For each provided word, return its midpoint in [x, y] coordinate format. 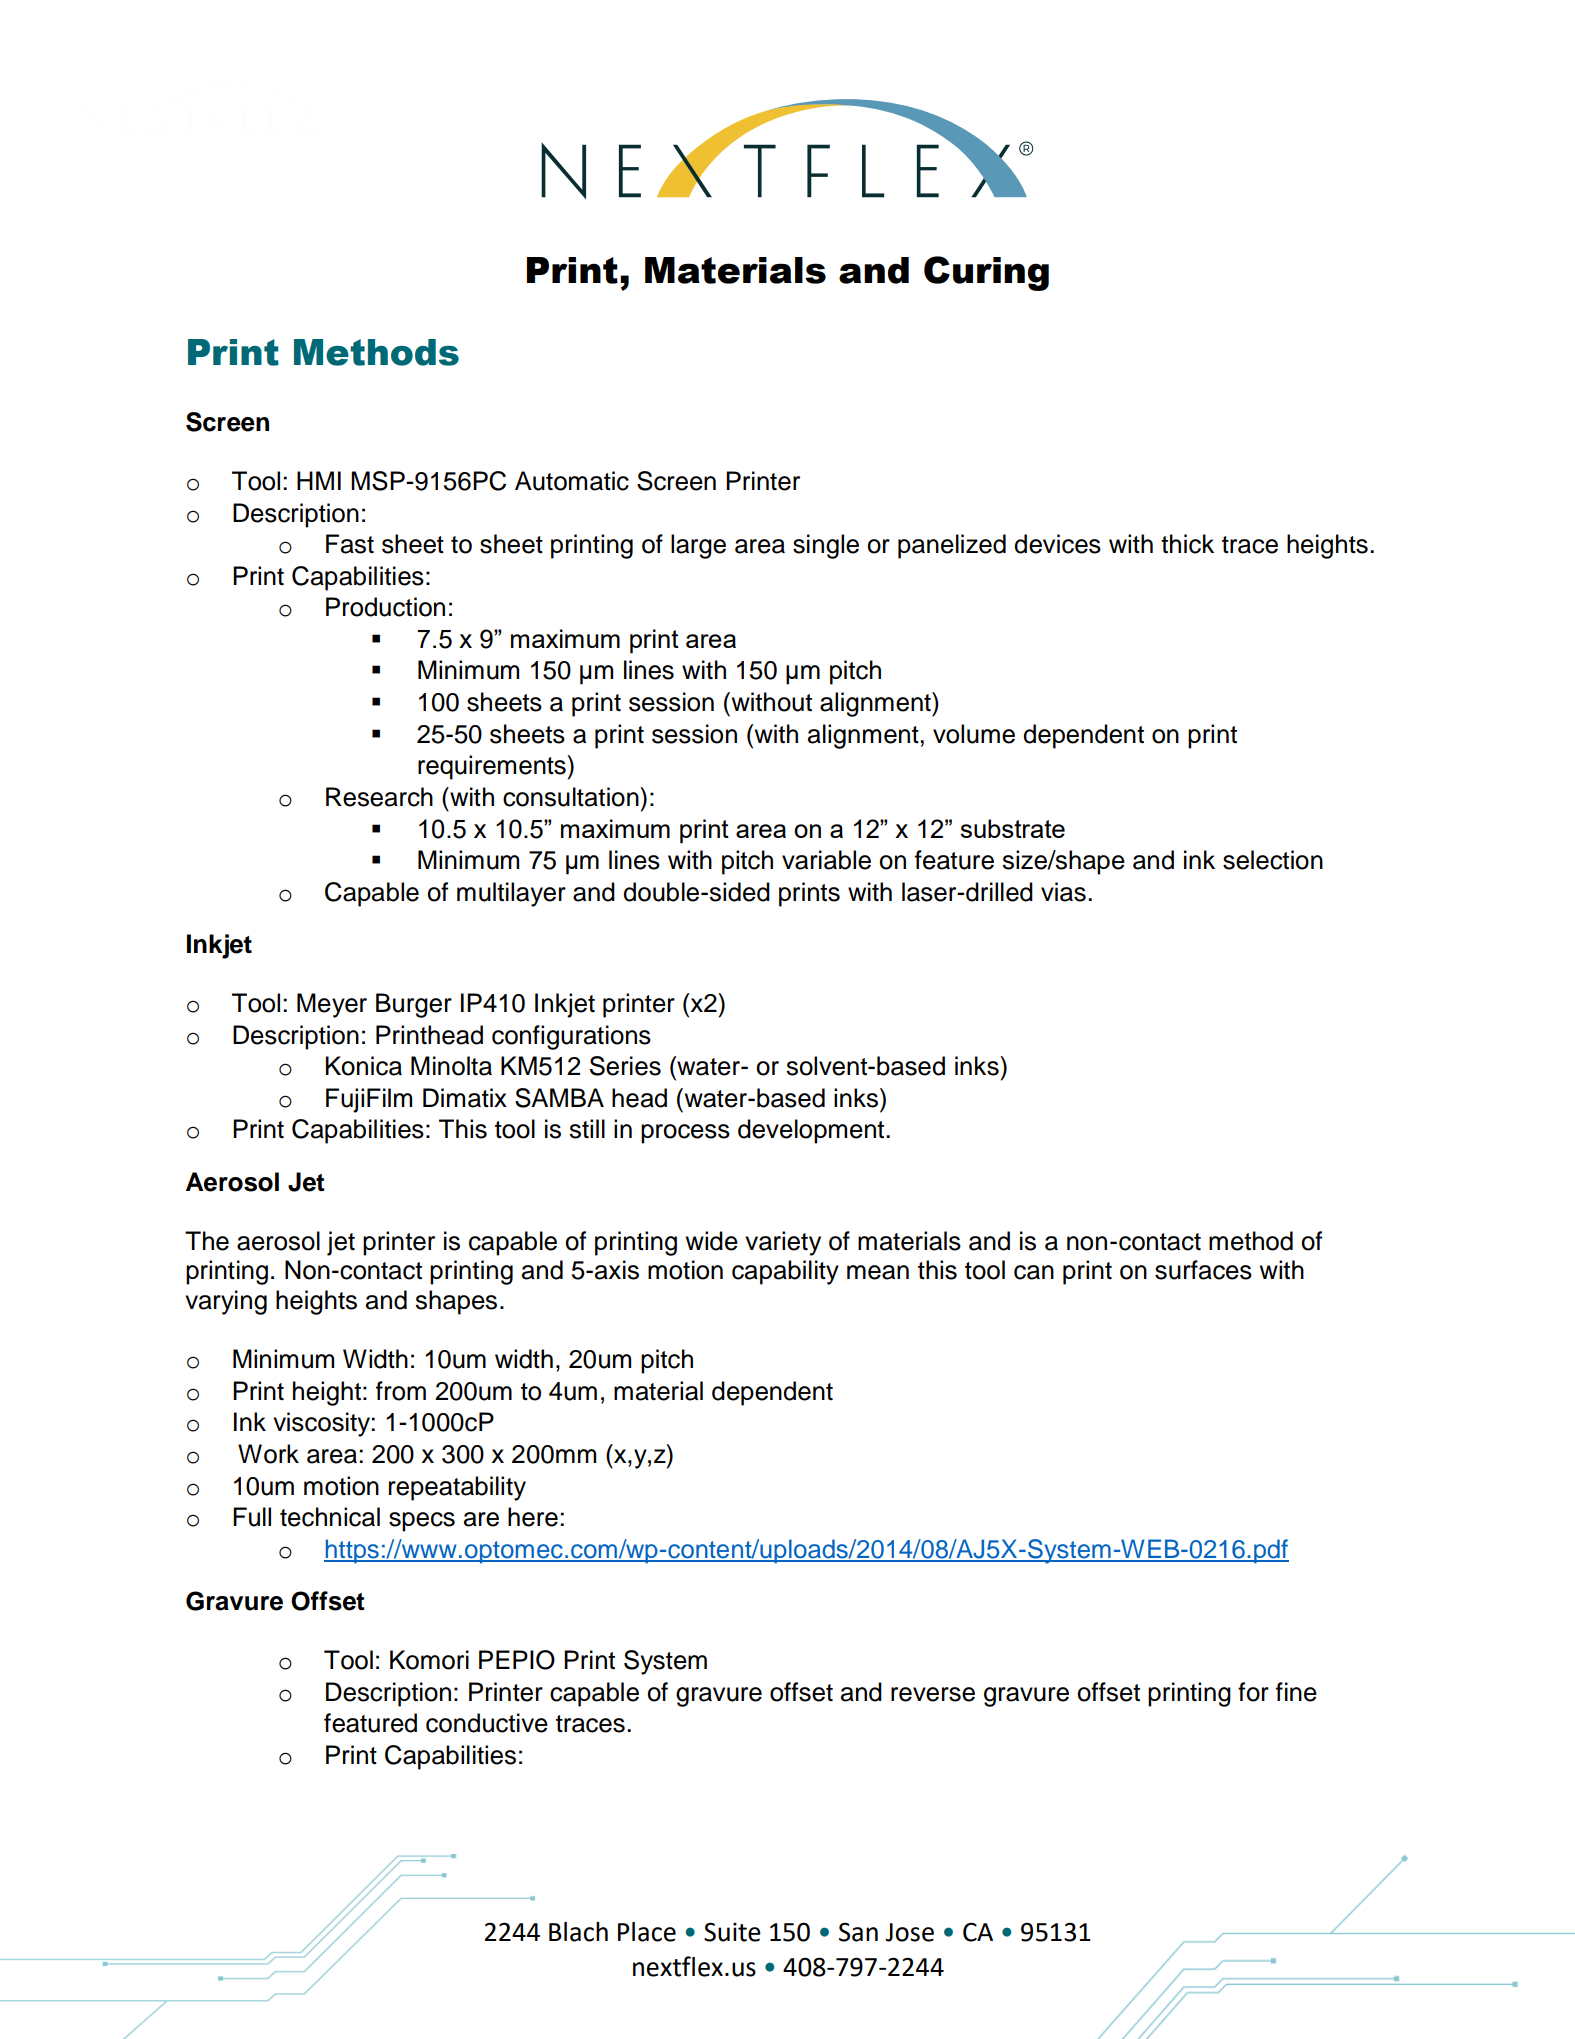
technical [330, 1517]
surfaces [1203, 1270]
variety [783, 1243]
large [698, 546]
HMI [319, 480]
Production [385, 607]
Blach [578, 1932]
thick [1187, 544]
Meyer [332, 1005]
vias [1063, 892]
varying [226, 1302]
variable [826, 860]
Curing [986, 273]
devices [1057, 544]
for [1253, 1692]
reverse [933, 1694]
